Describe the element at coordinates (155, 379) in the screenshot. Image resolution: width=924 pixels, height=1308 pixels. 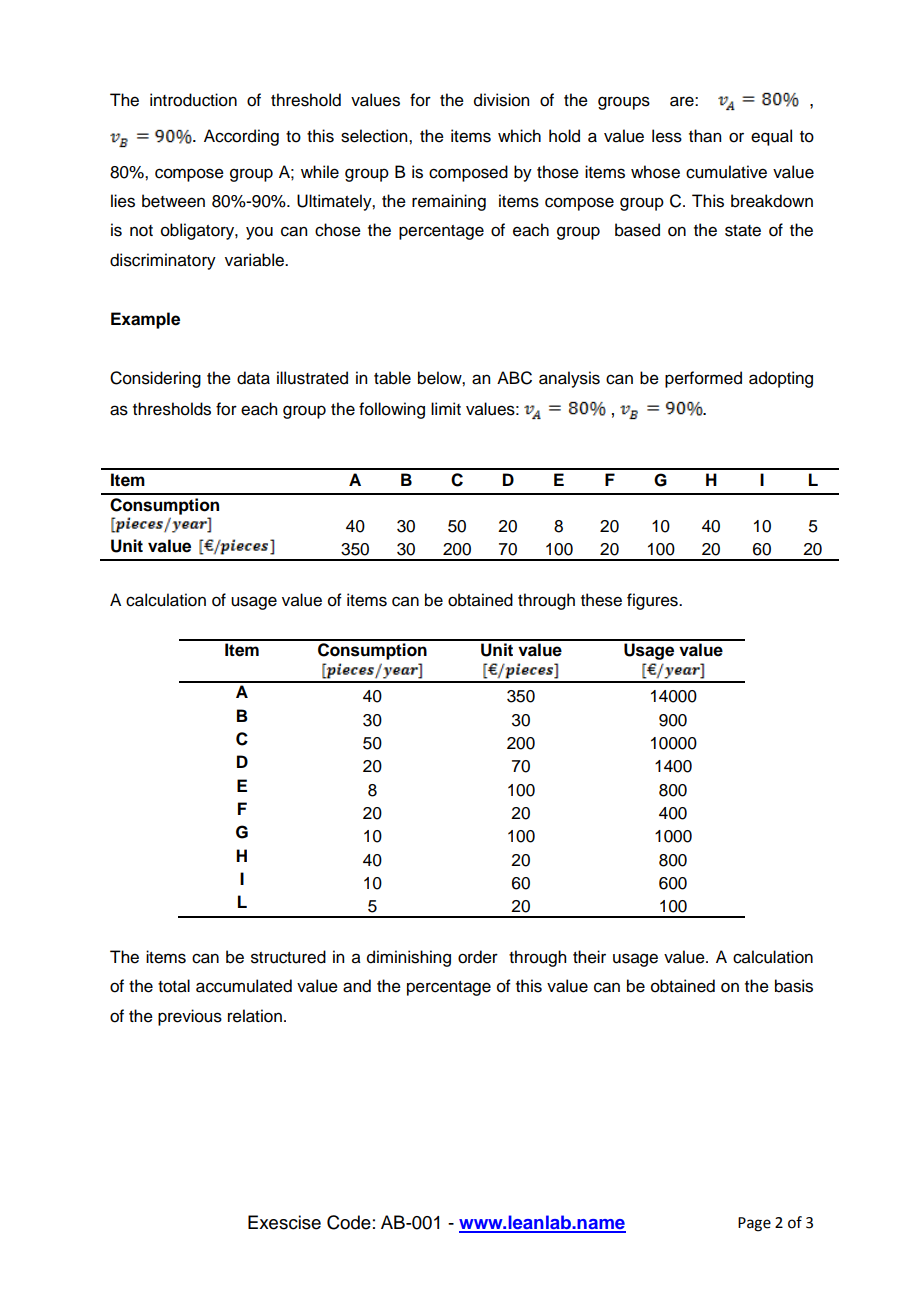
I see `Considering` at that location.
